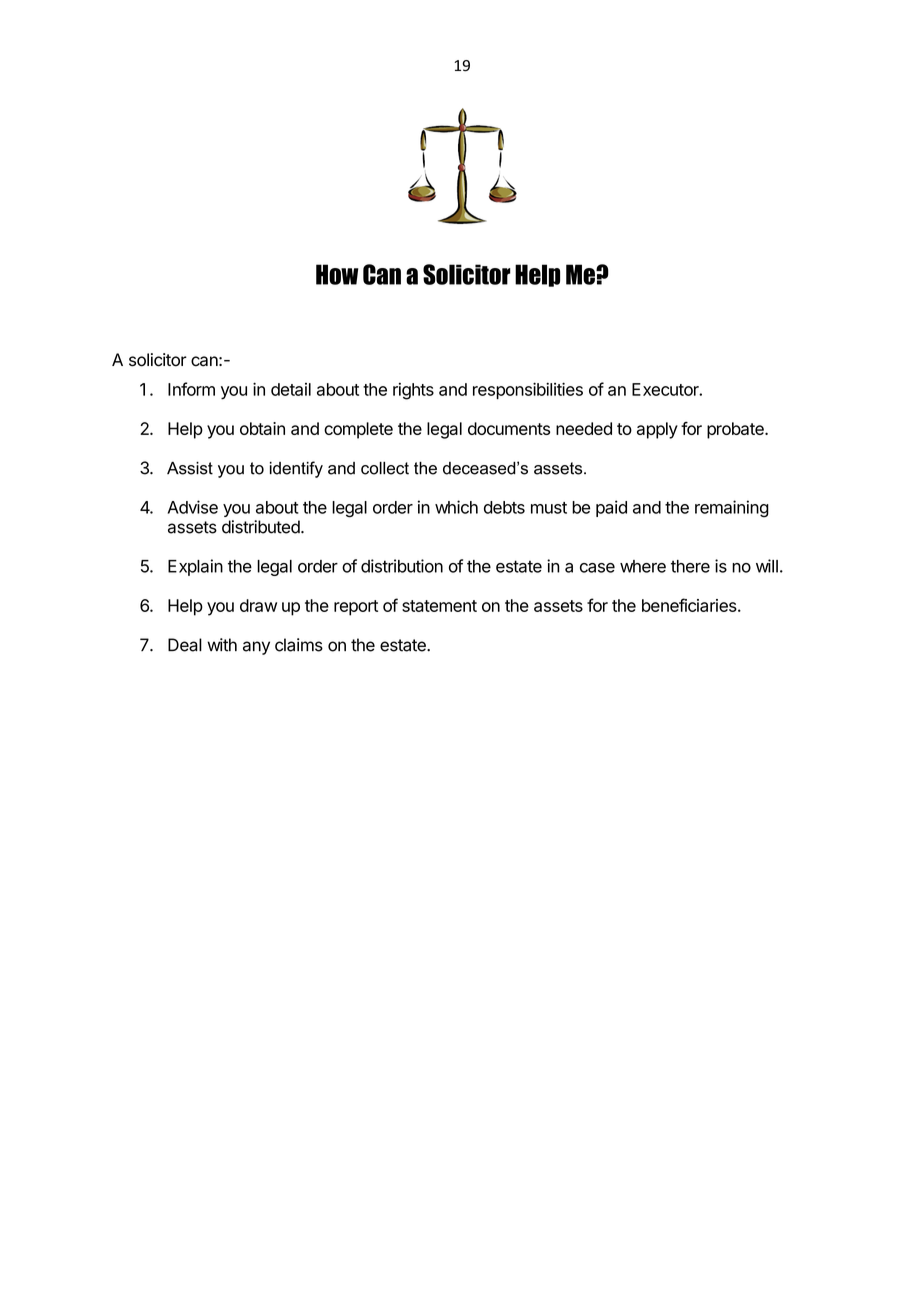  I want to click on probate, so click(736, 430).
